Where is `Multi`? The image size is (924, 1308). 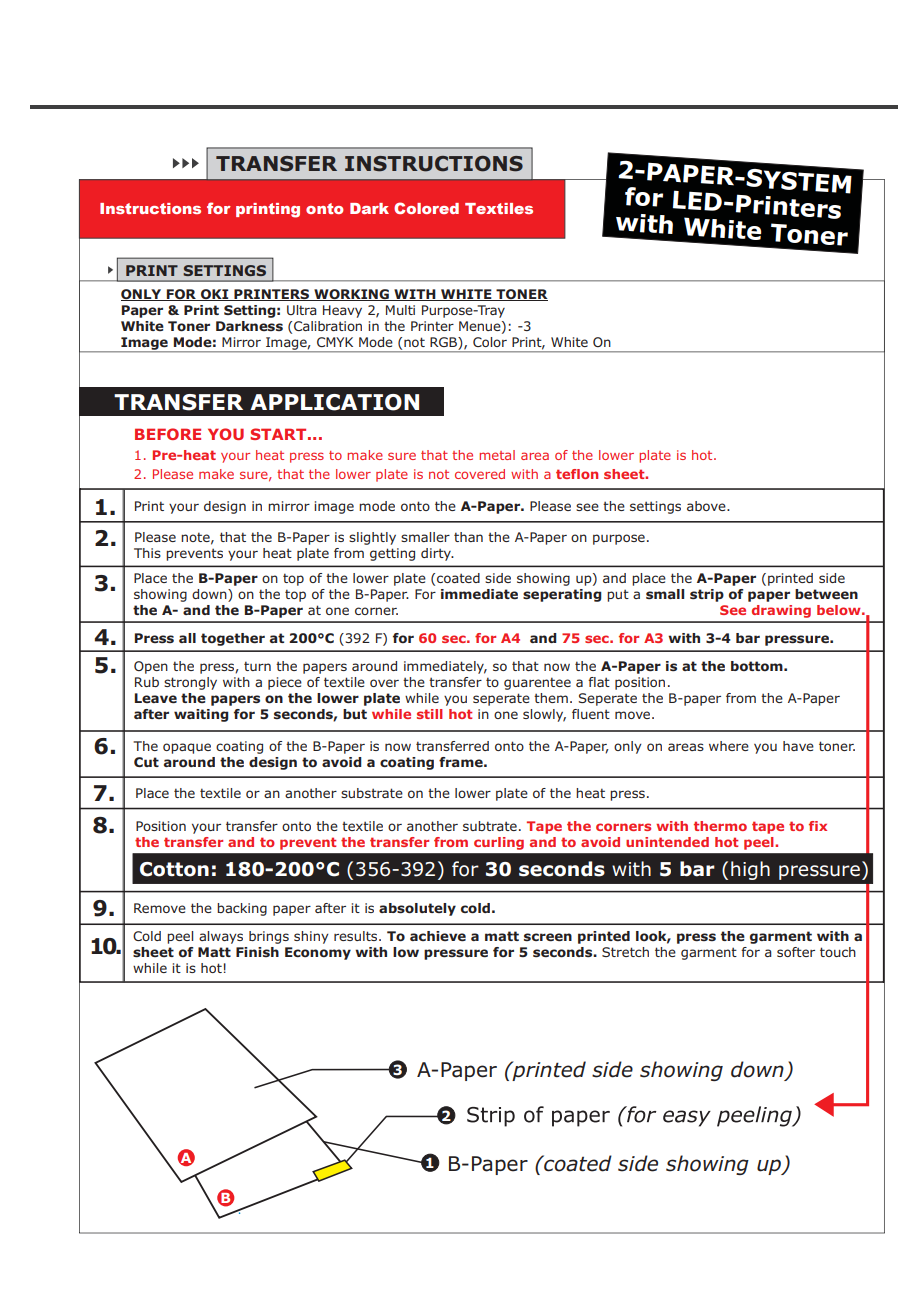
Multi is located at coordinates (400, 310).
